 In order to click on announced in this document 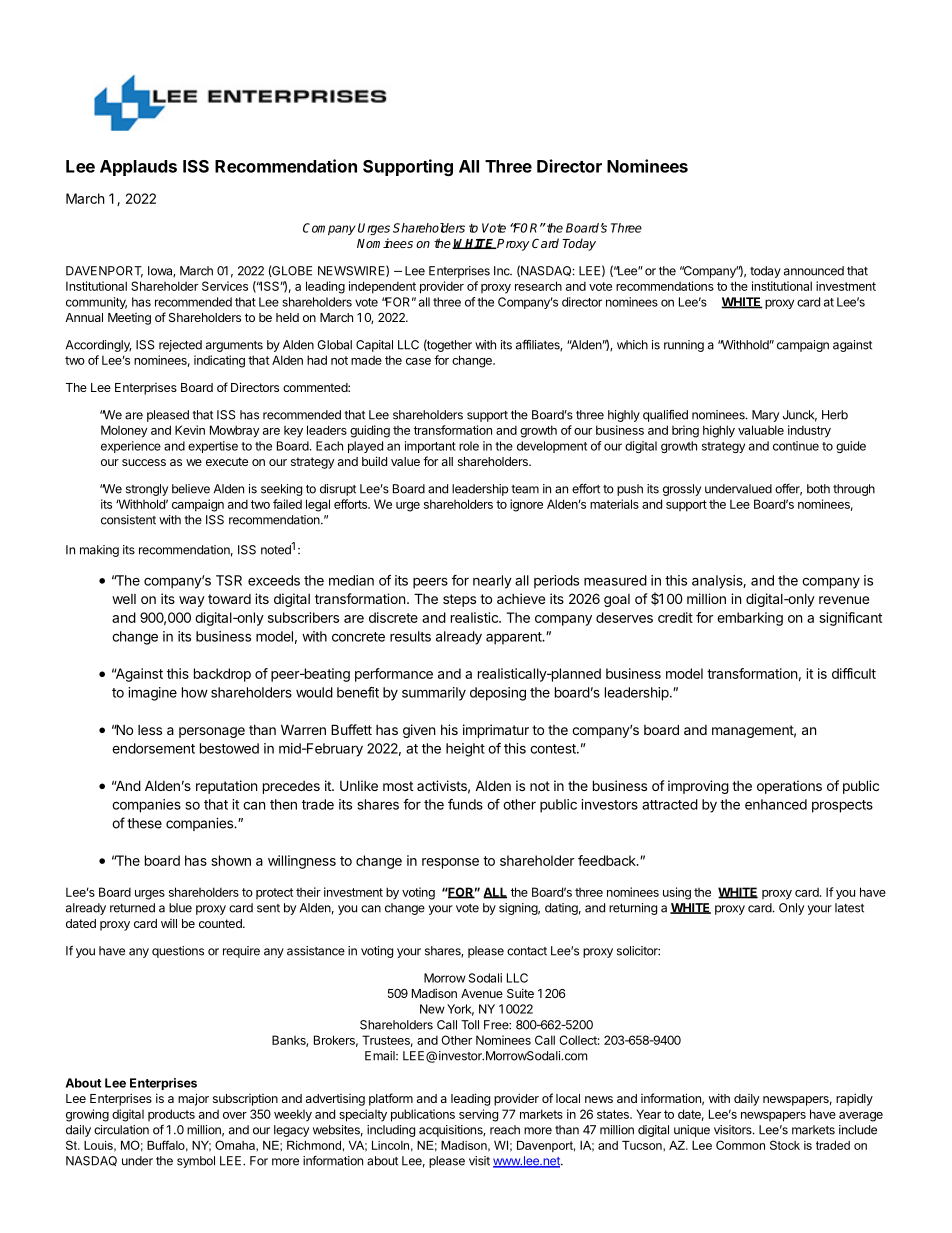, I will do `click(814, 271)`.
